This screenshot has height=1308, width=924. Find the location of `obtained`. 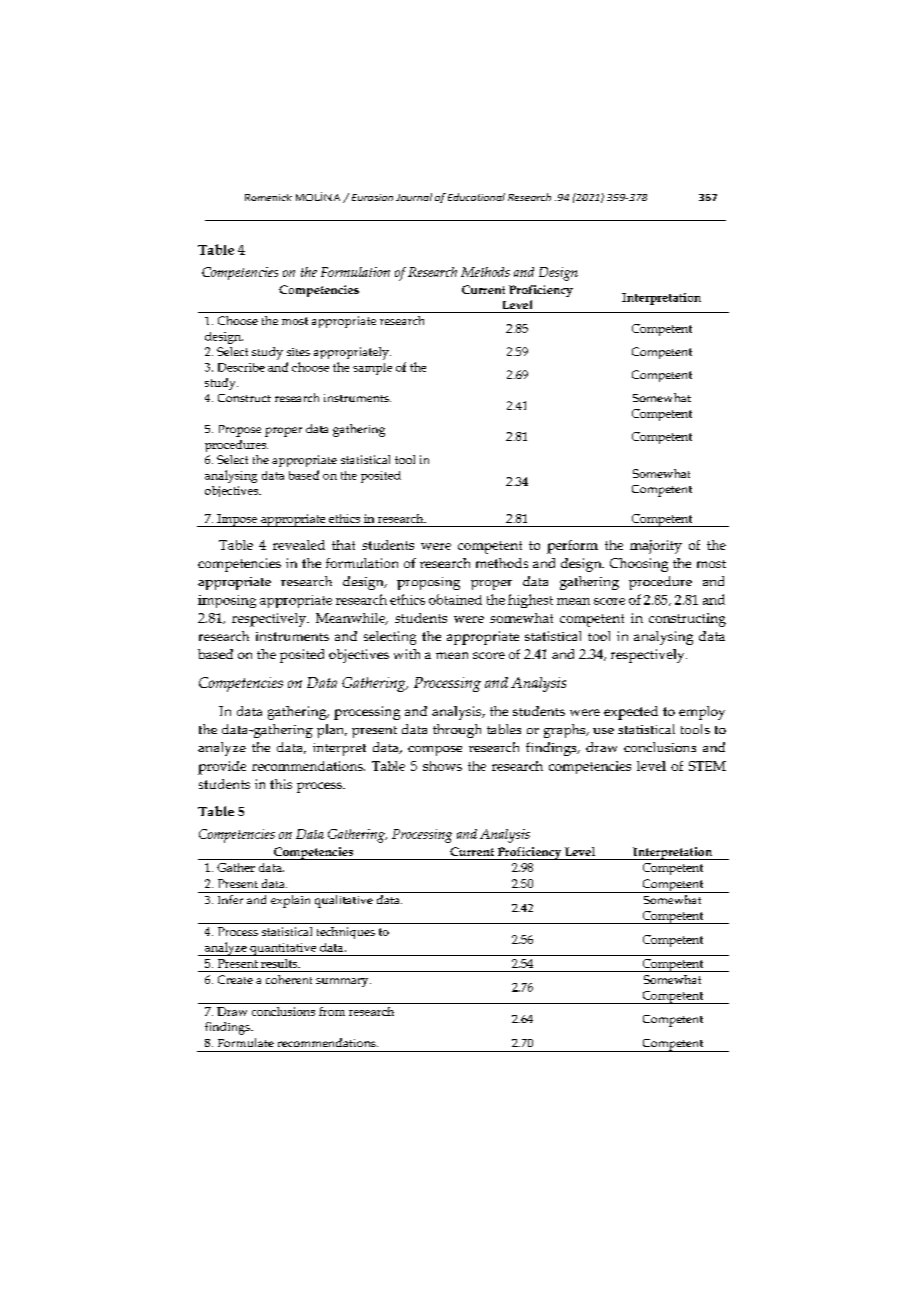

obtained is located at coordinates (455, 599).
